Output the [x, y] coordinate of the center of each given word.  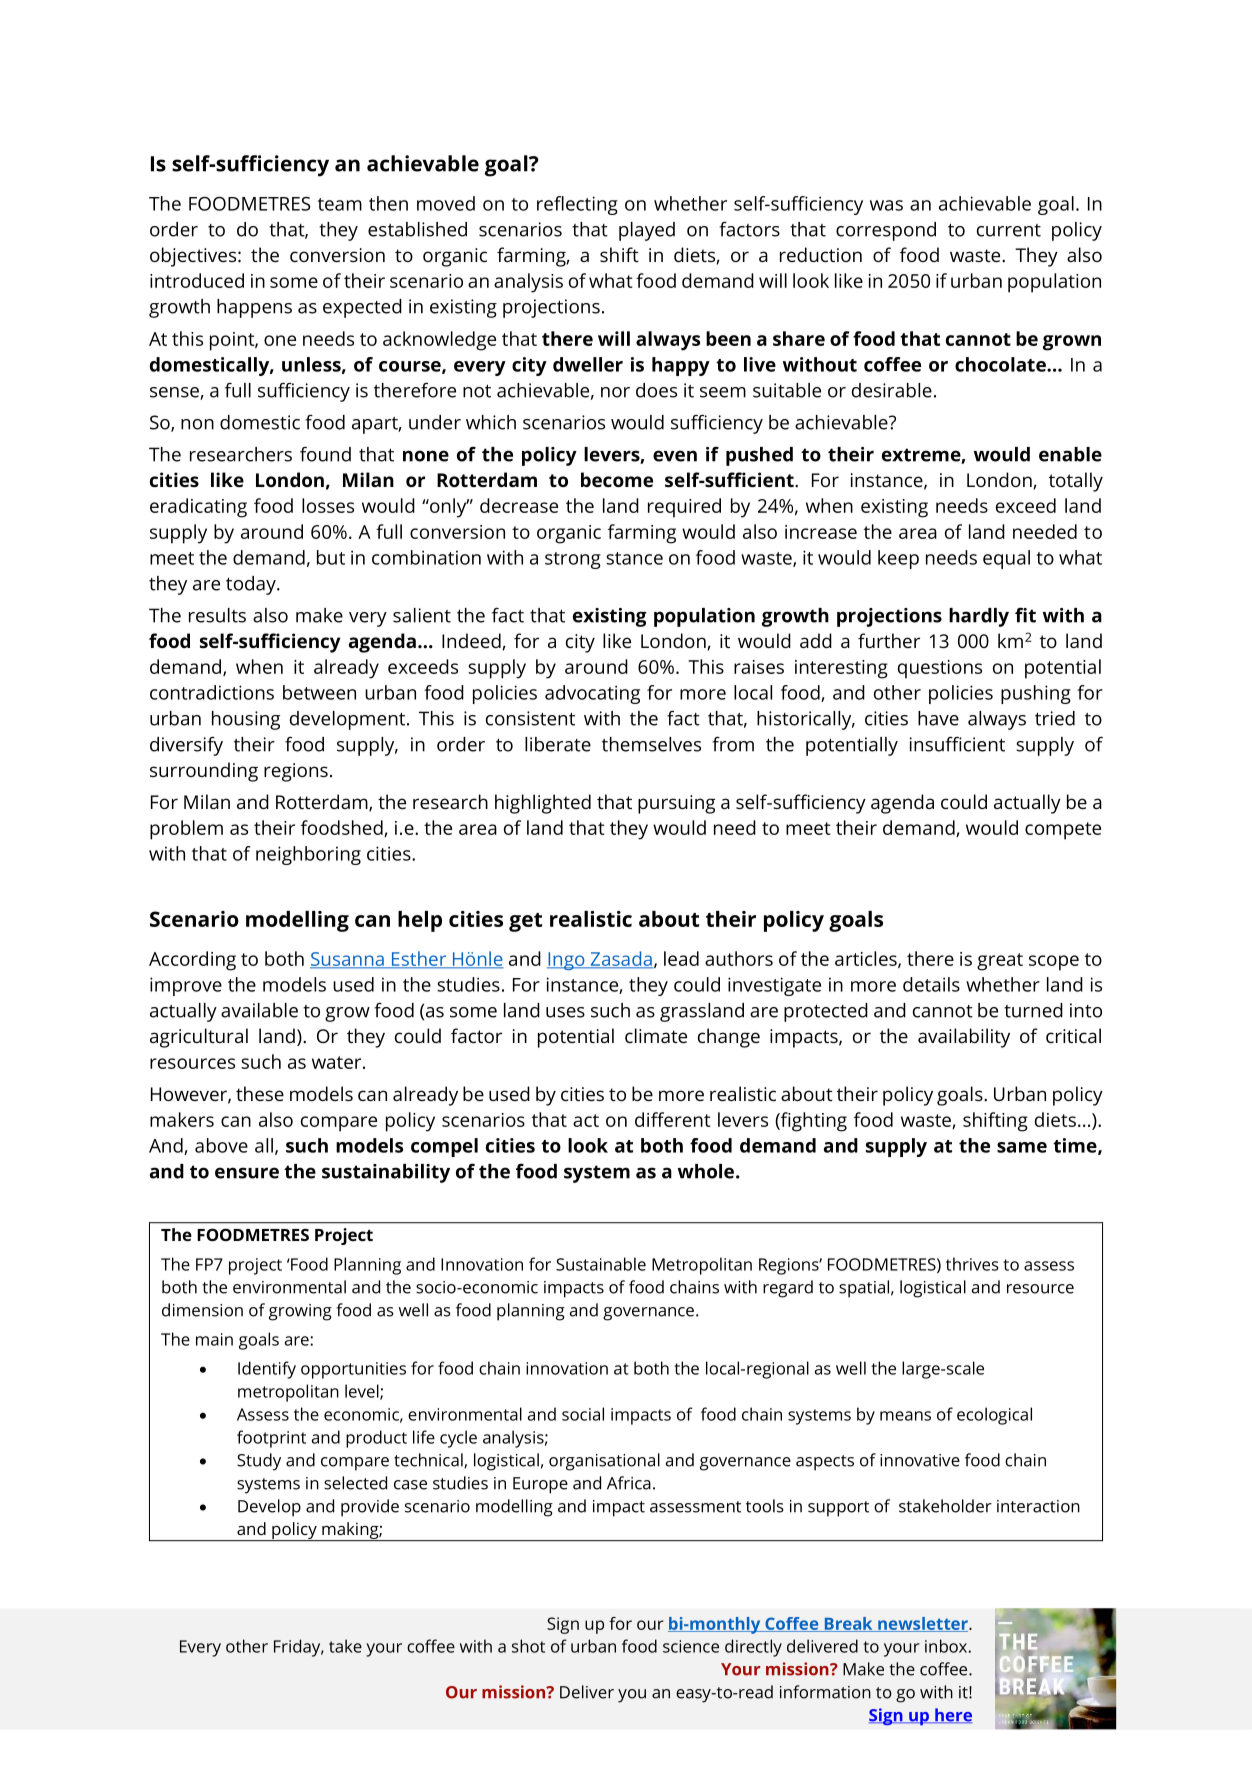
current [1009, 230]
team [340, 204]
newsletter [923, 1624]
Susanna [348, 960]
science [691, 1646]
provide [370, 1508]
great [1000, 962]
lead [681, 958]
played [647, 231]
